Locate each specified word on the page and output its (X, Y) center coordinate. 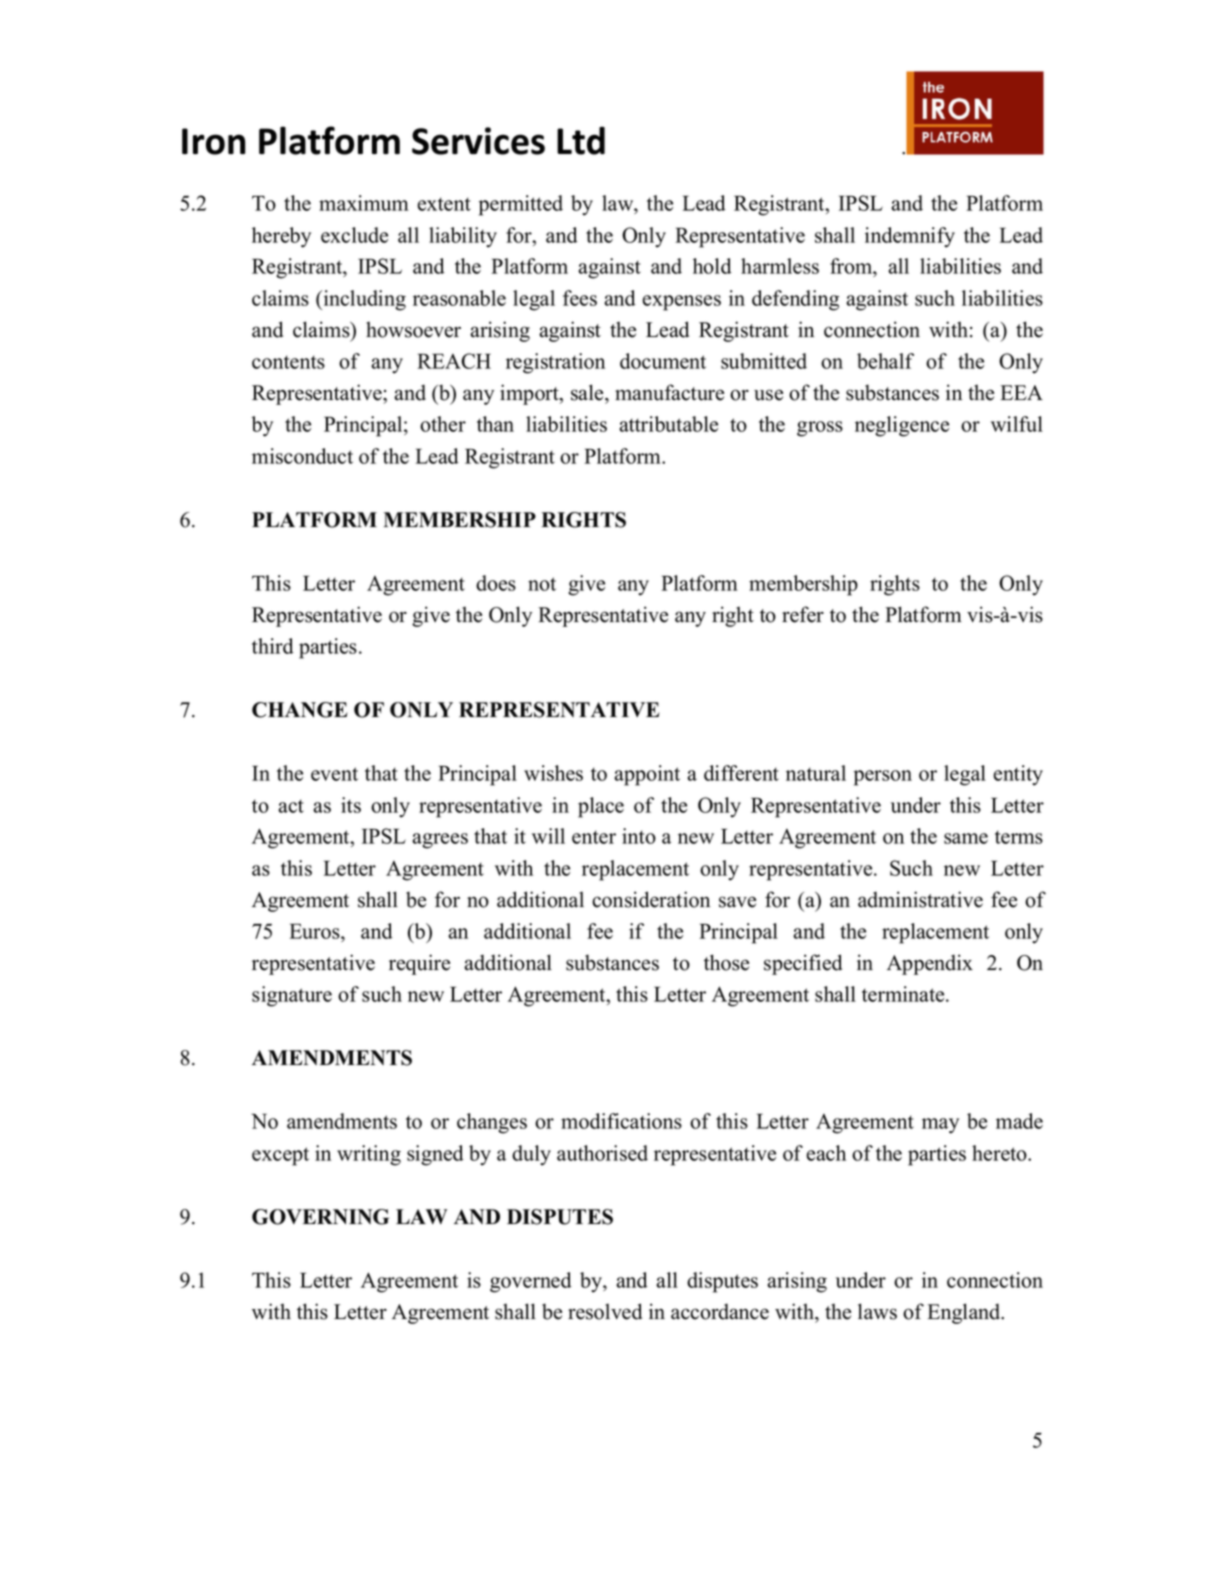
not (542, 584)
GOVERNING (320, 1217)
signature (292, 996)
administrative (920, 899)
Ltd (581, 141)
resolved (605, 1311)
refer (803, 614)
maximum (364, 203)
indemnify (910, 237)
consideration (651, 899)
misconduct (302, 456)
